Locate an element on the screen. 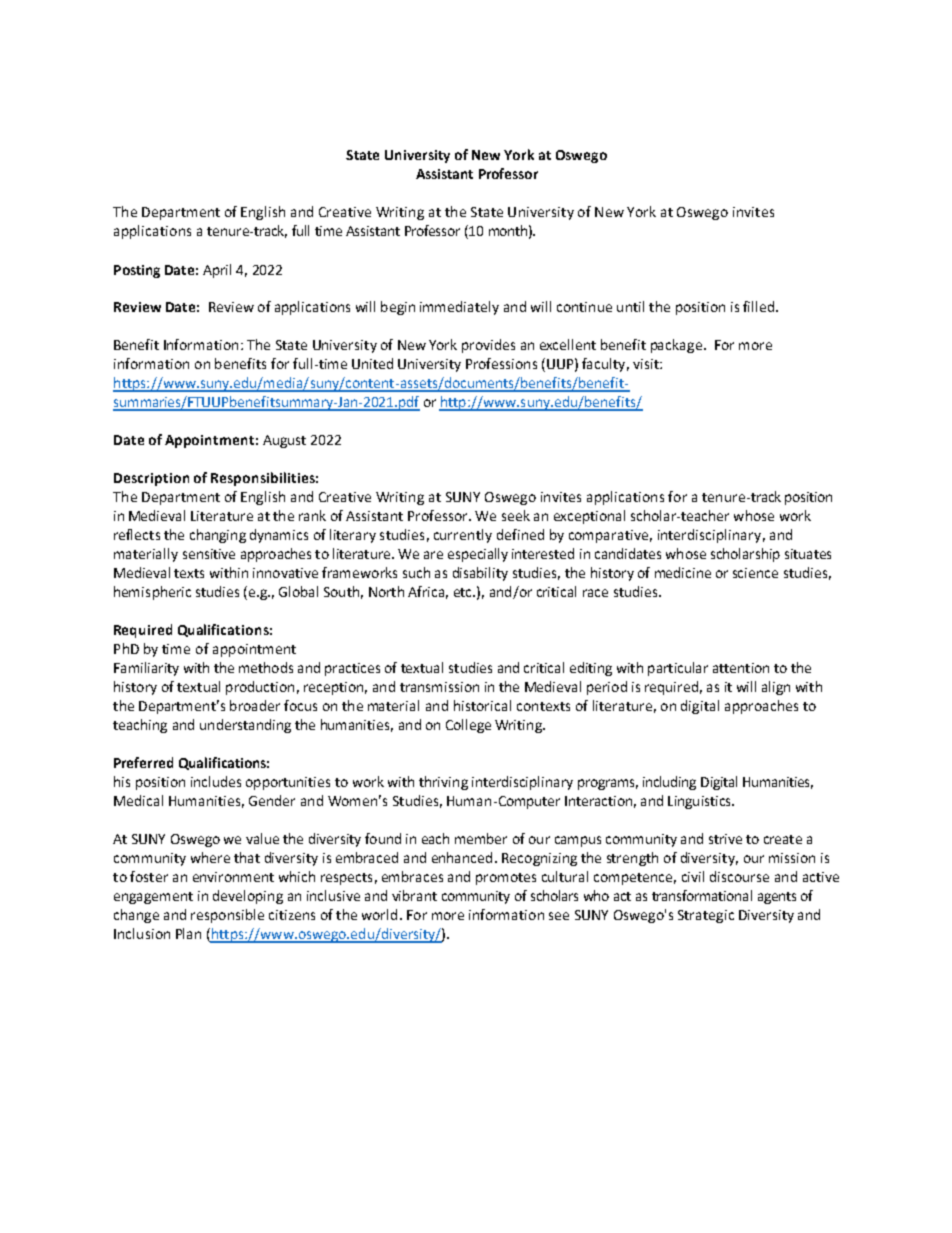 Image resolution: width=952 pixels, height=1233 pixels. Strategic is located at coordinates (706, 916).
